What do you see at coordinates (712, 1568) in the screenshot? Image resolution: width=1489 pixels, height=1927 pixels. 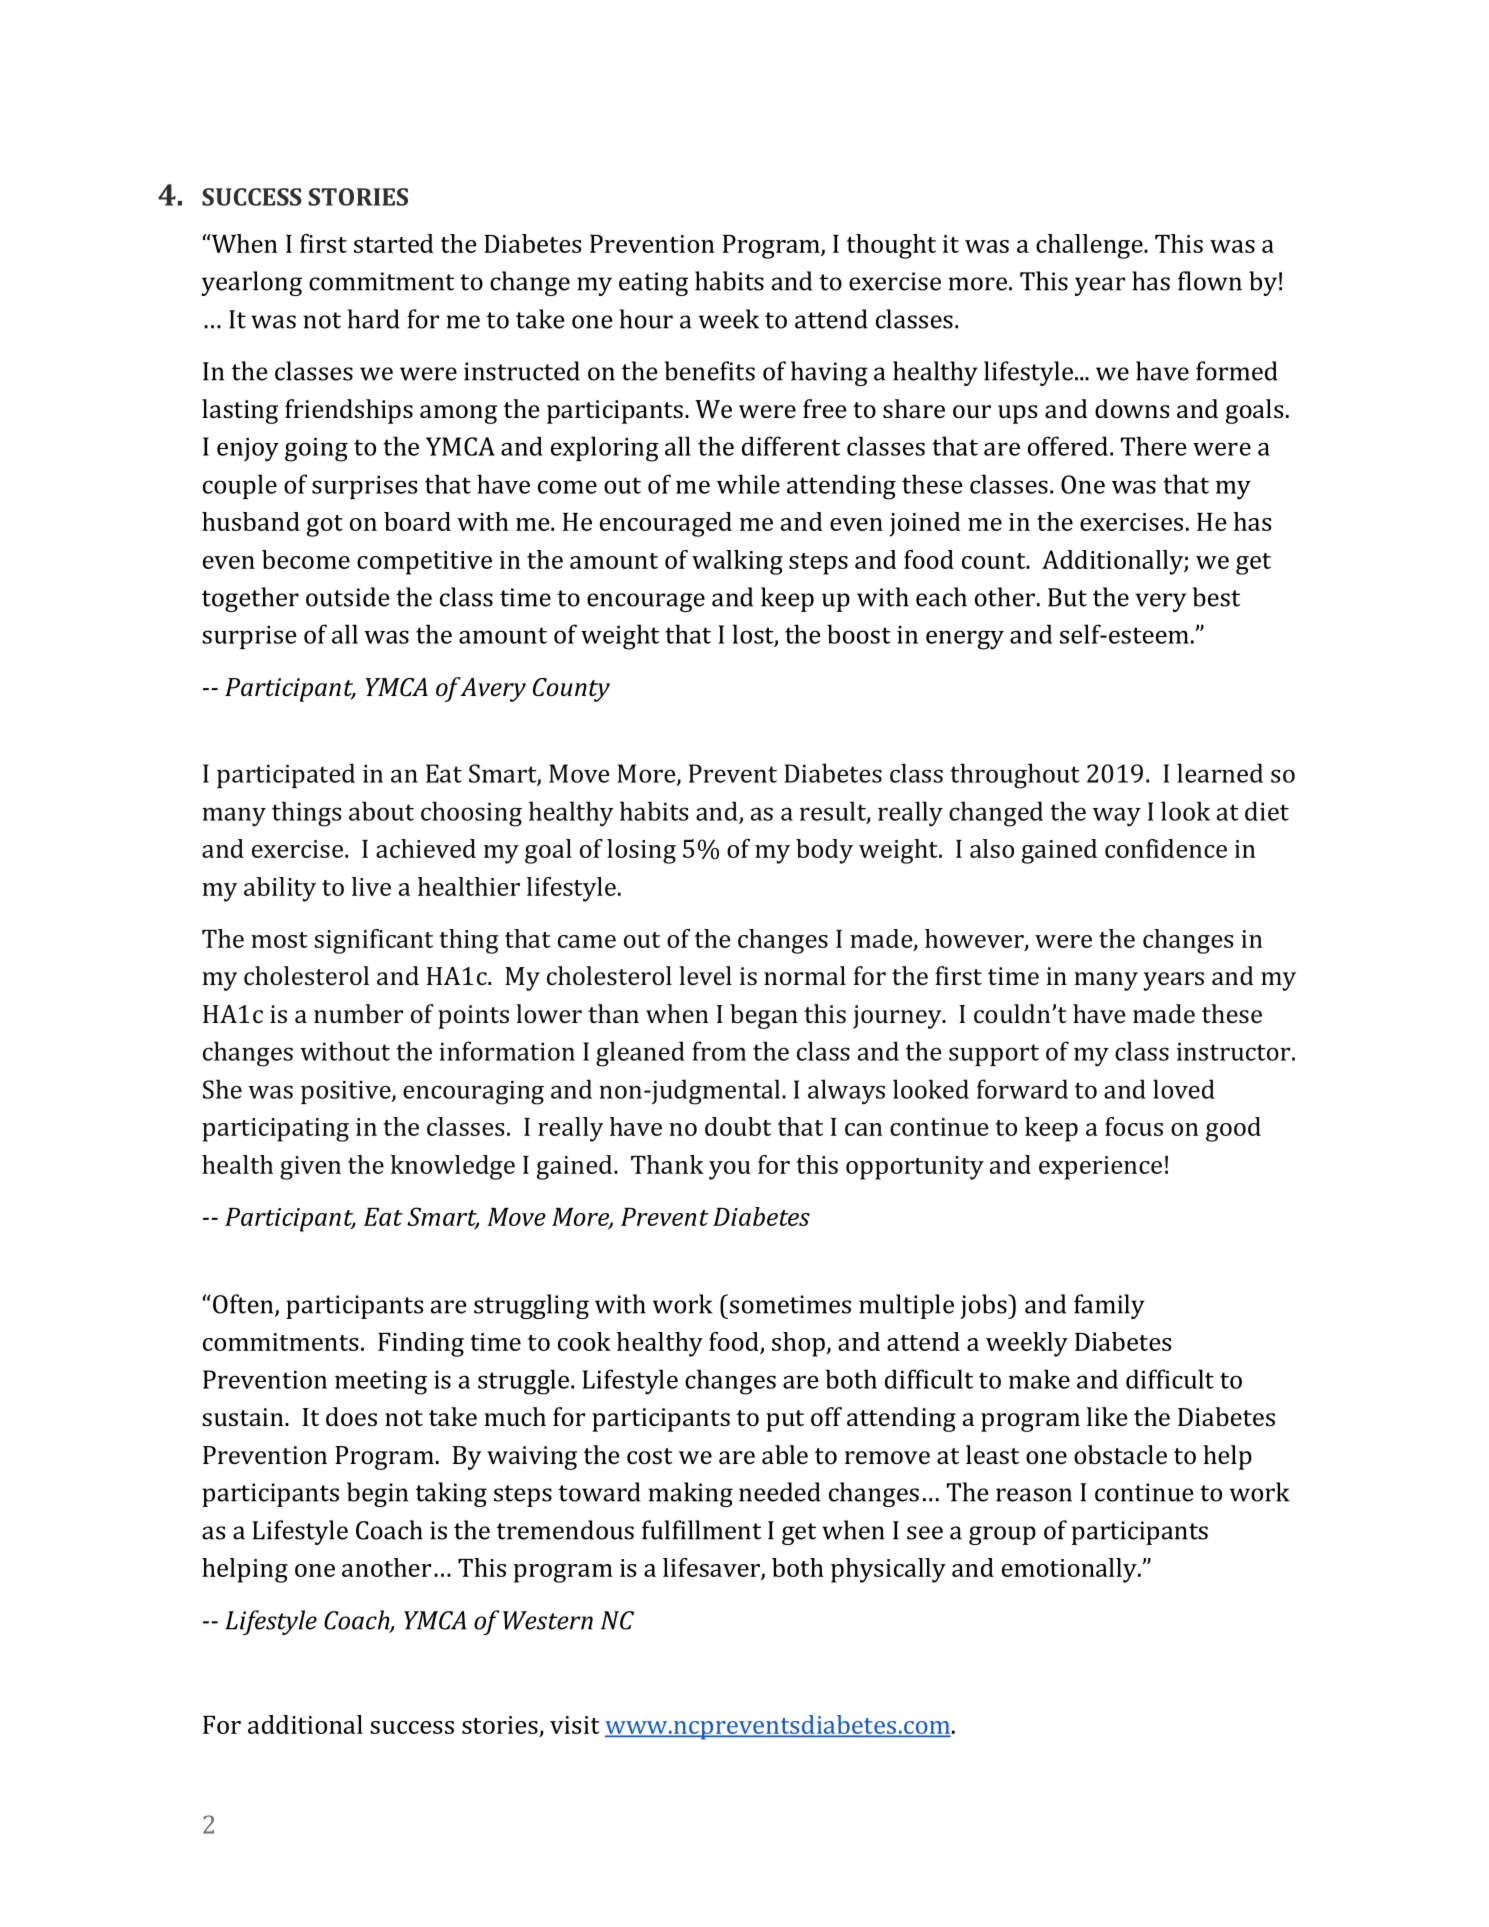 I see `lifesaver` at bounding box center [712, 1568].
